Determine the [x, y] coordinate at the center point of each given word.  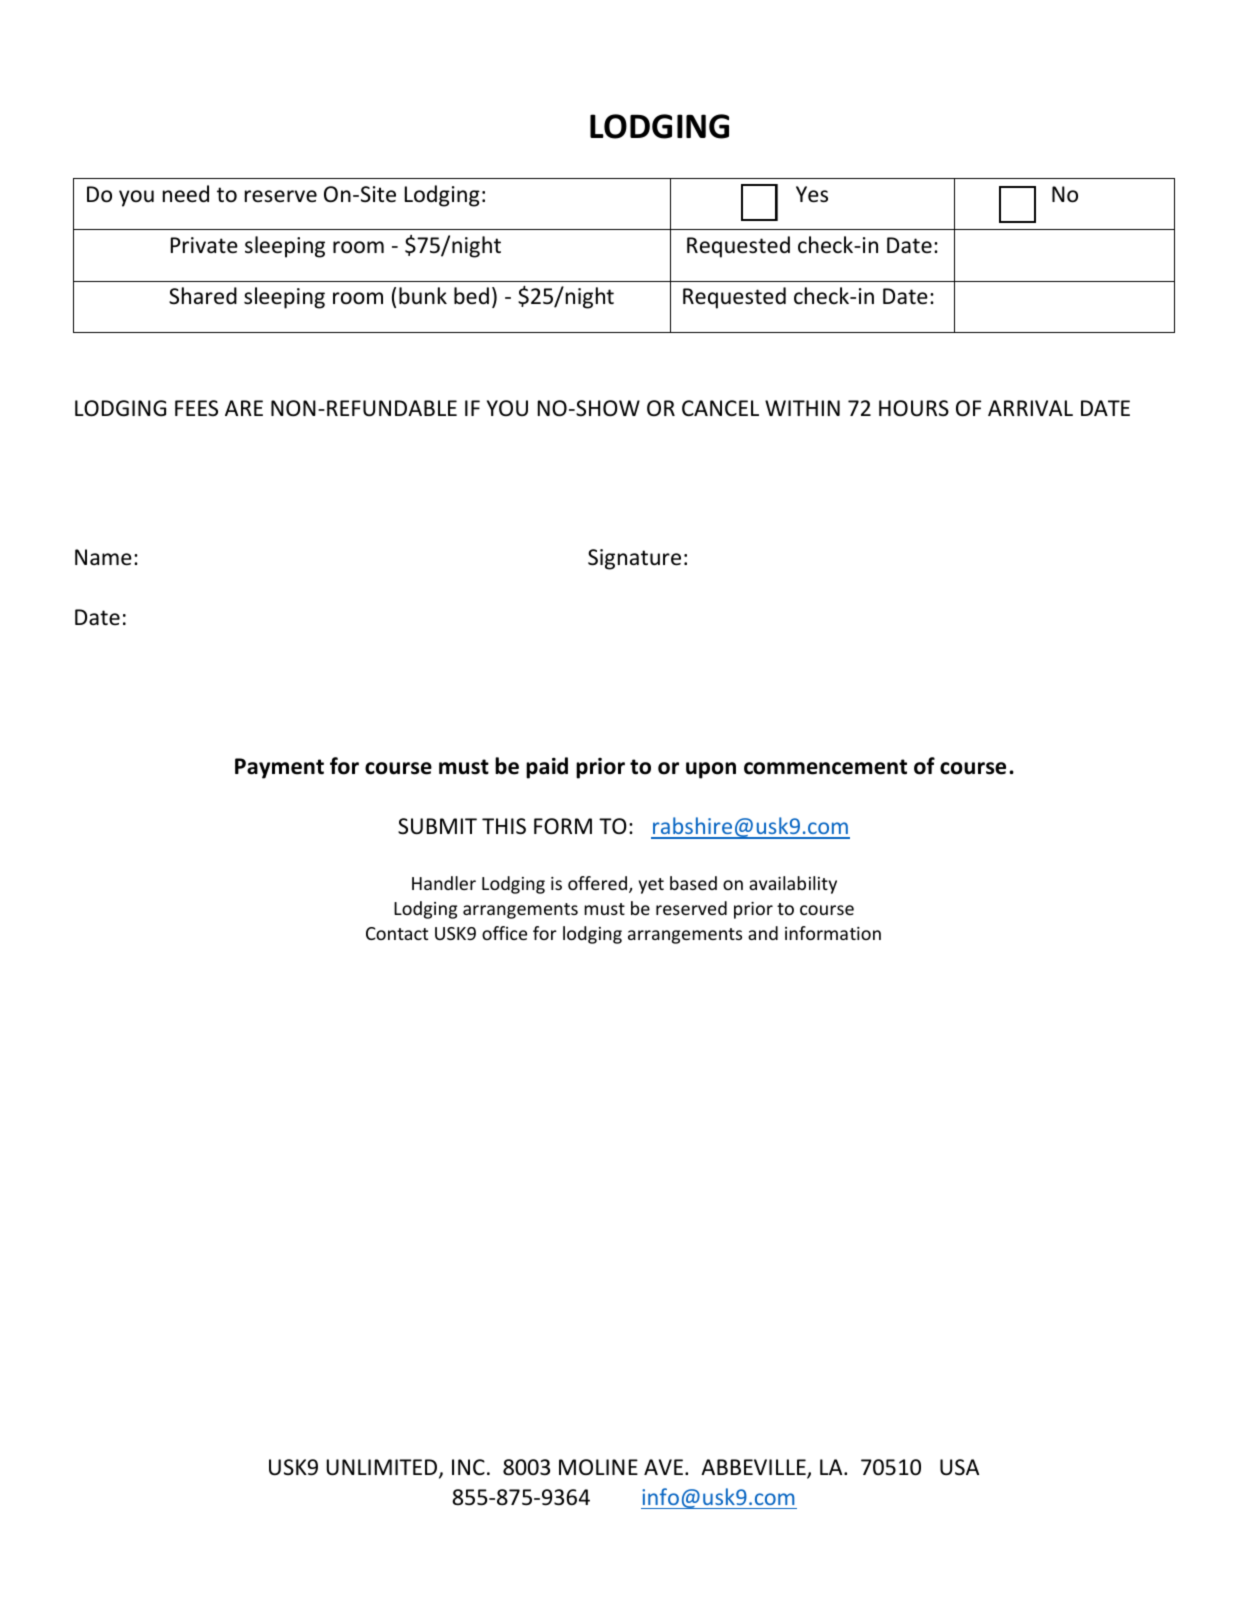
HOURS [914, 408]
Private [204, 245]
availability [793, 885]
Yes [812, 194]
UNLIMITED [383, 1468]
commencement [825, 767]
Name [103, 557]
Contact [397, 933]
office [504, 933]
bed [471, 295]
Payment [279, 768]
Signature [634, 559]
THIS [504, 826]
